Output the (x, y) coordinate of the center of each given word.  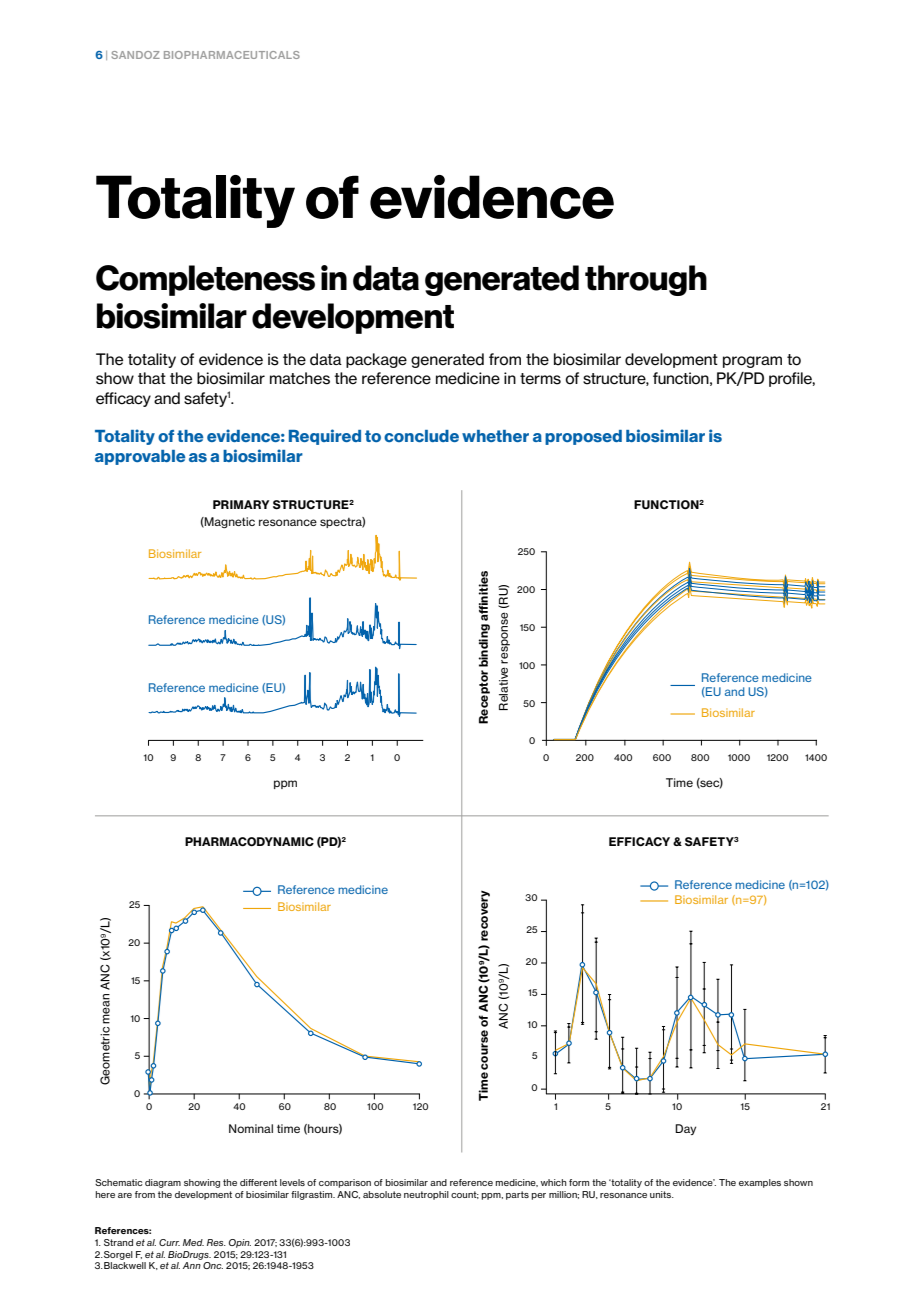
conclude (421, 436)
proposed (583, 437)
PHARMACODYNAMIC (249, 842)
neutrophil (426, 1195)
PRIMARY (241, 504)
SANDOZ (136, 55)
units (662, 1194)
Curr (169, 1242)
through (646, 280)
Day (685, 1129)
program (752, 362)
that (152, 378)
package (376, 360)
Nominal (251, 1128)
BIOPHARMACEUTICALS (232, 55)
